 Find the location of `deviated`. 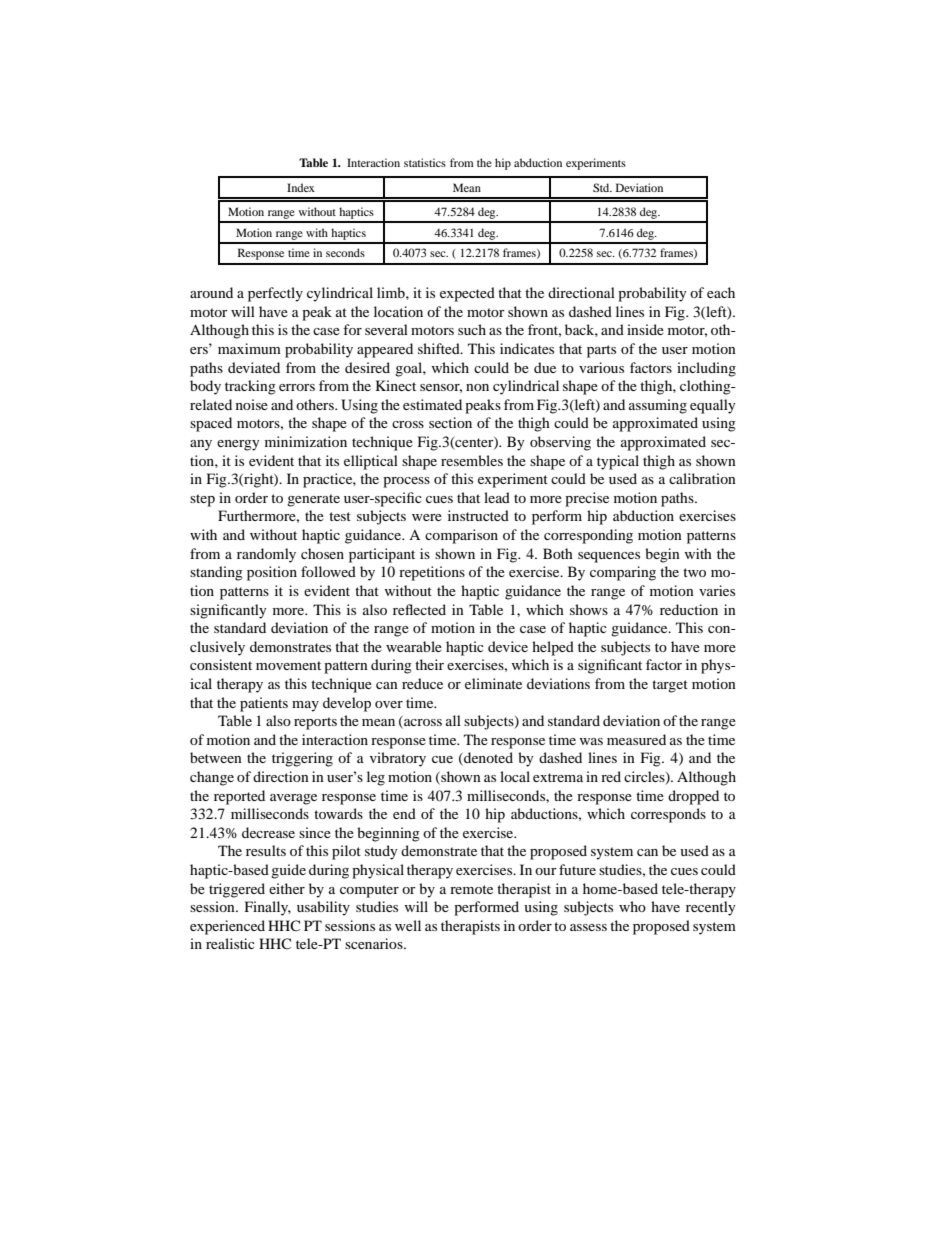

deviated is located at coordinates (254, 367).
